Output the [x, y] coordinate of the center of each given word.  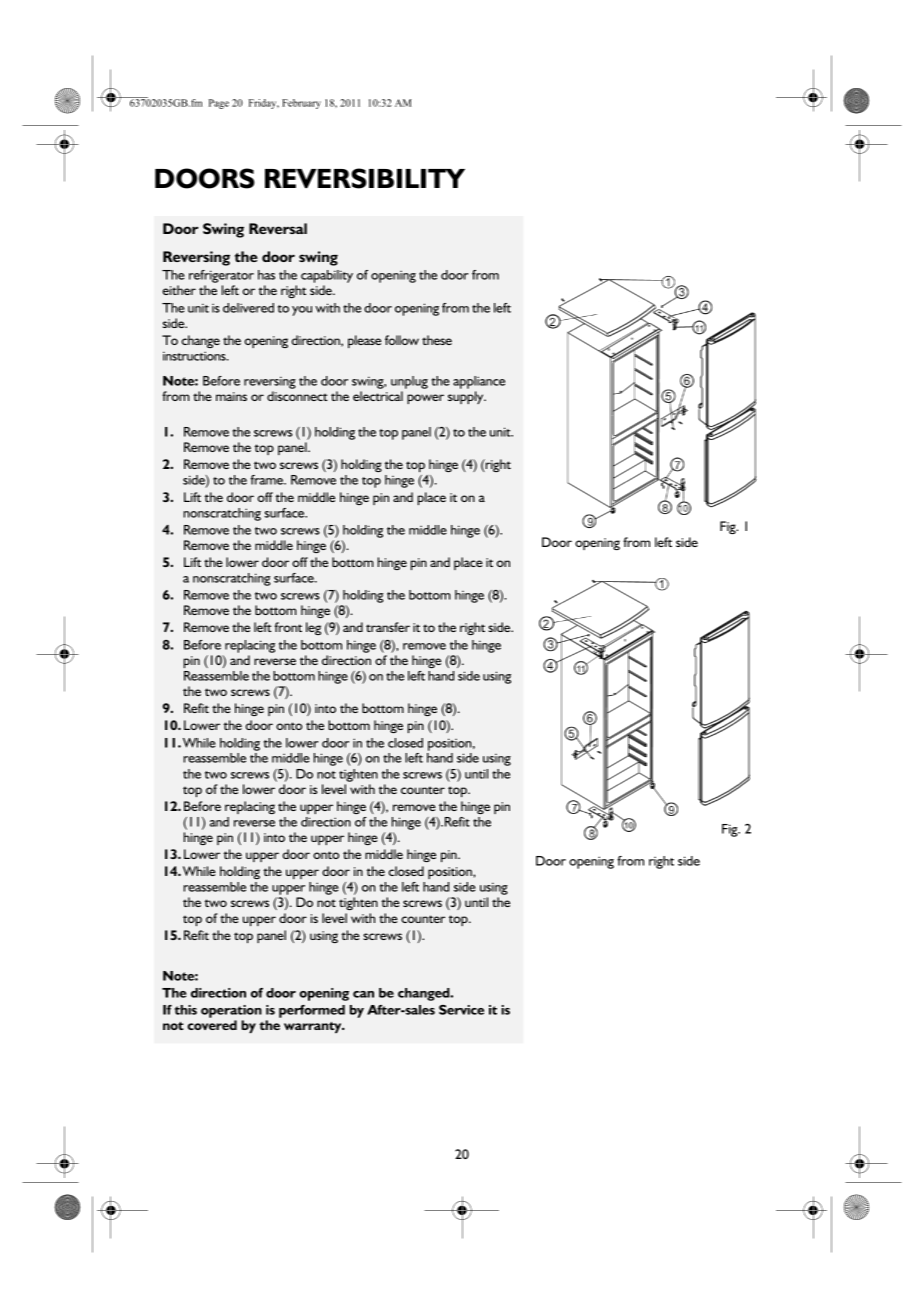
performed [312, 1011]
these [437, 340]
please [364, 341]
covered [212, 1025]
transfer [388, 627]
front [288, 627]
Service [461, 1010]
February [301, 104]
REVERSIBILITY [365, 178]
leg [313, 628]
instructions [195, 356]
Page [219, 104]
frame [268, 480]
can [363, 994]
